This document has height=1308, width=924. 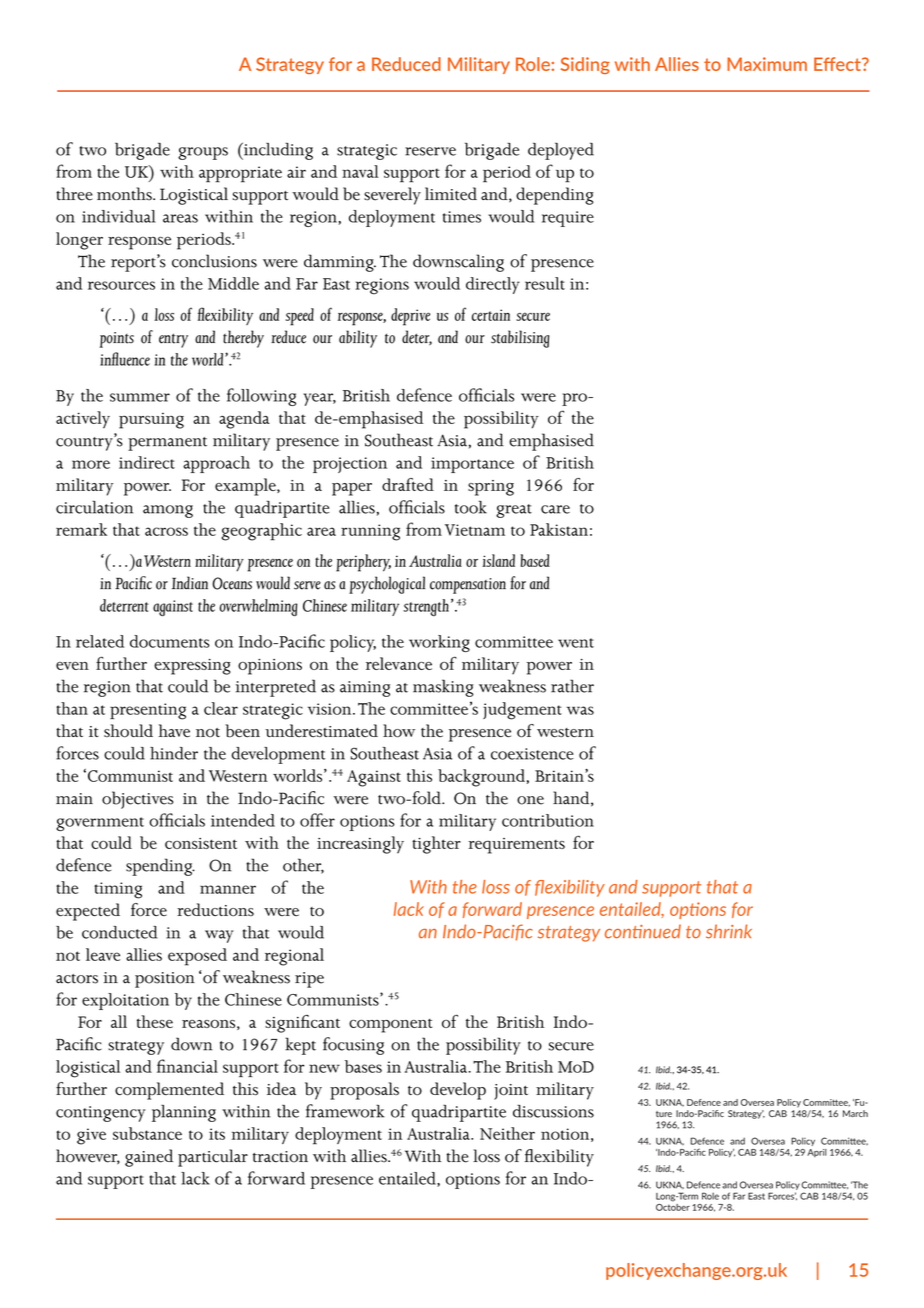 I want to click on deployed, so click(x=561, y=151).
